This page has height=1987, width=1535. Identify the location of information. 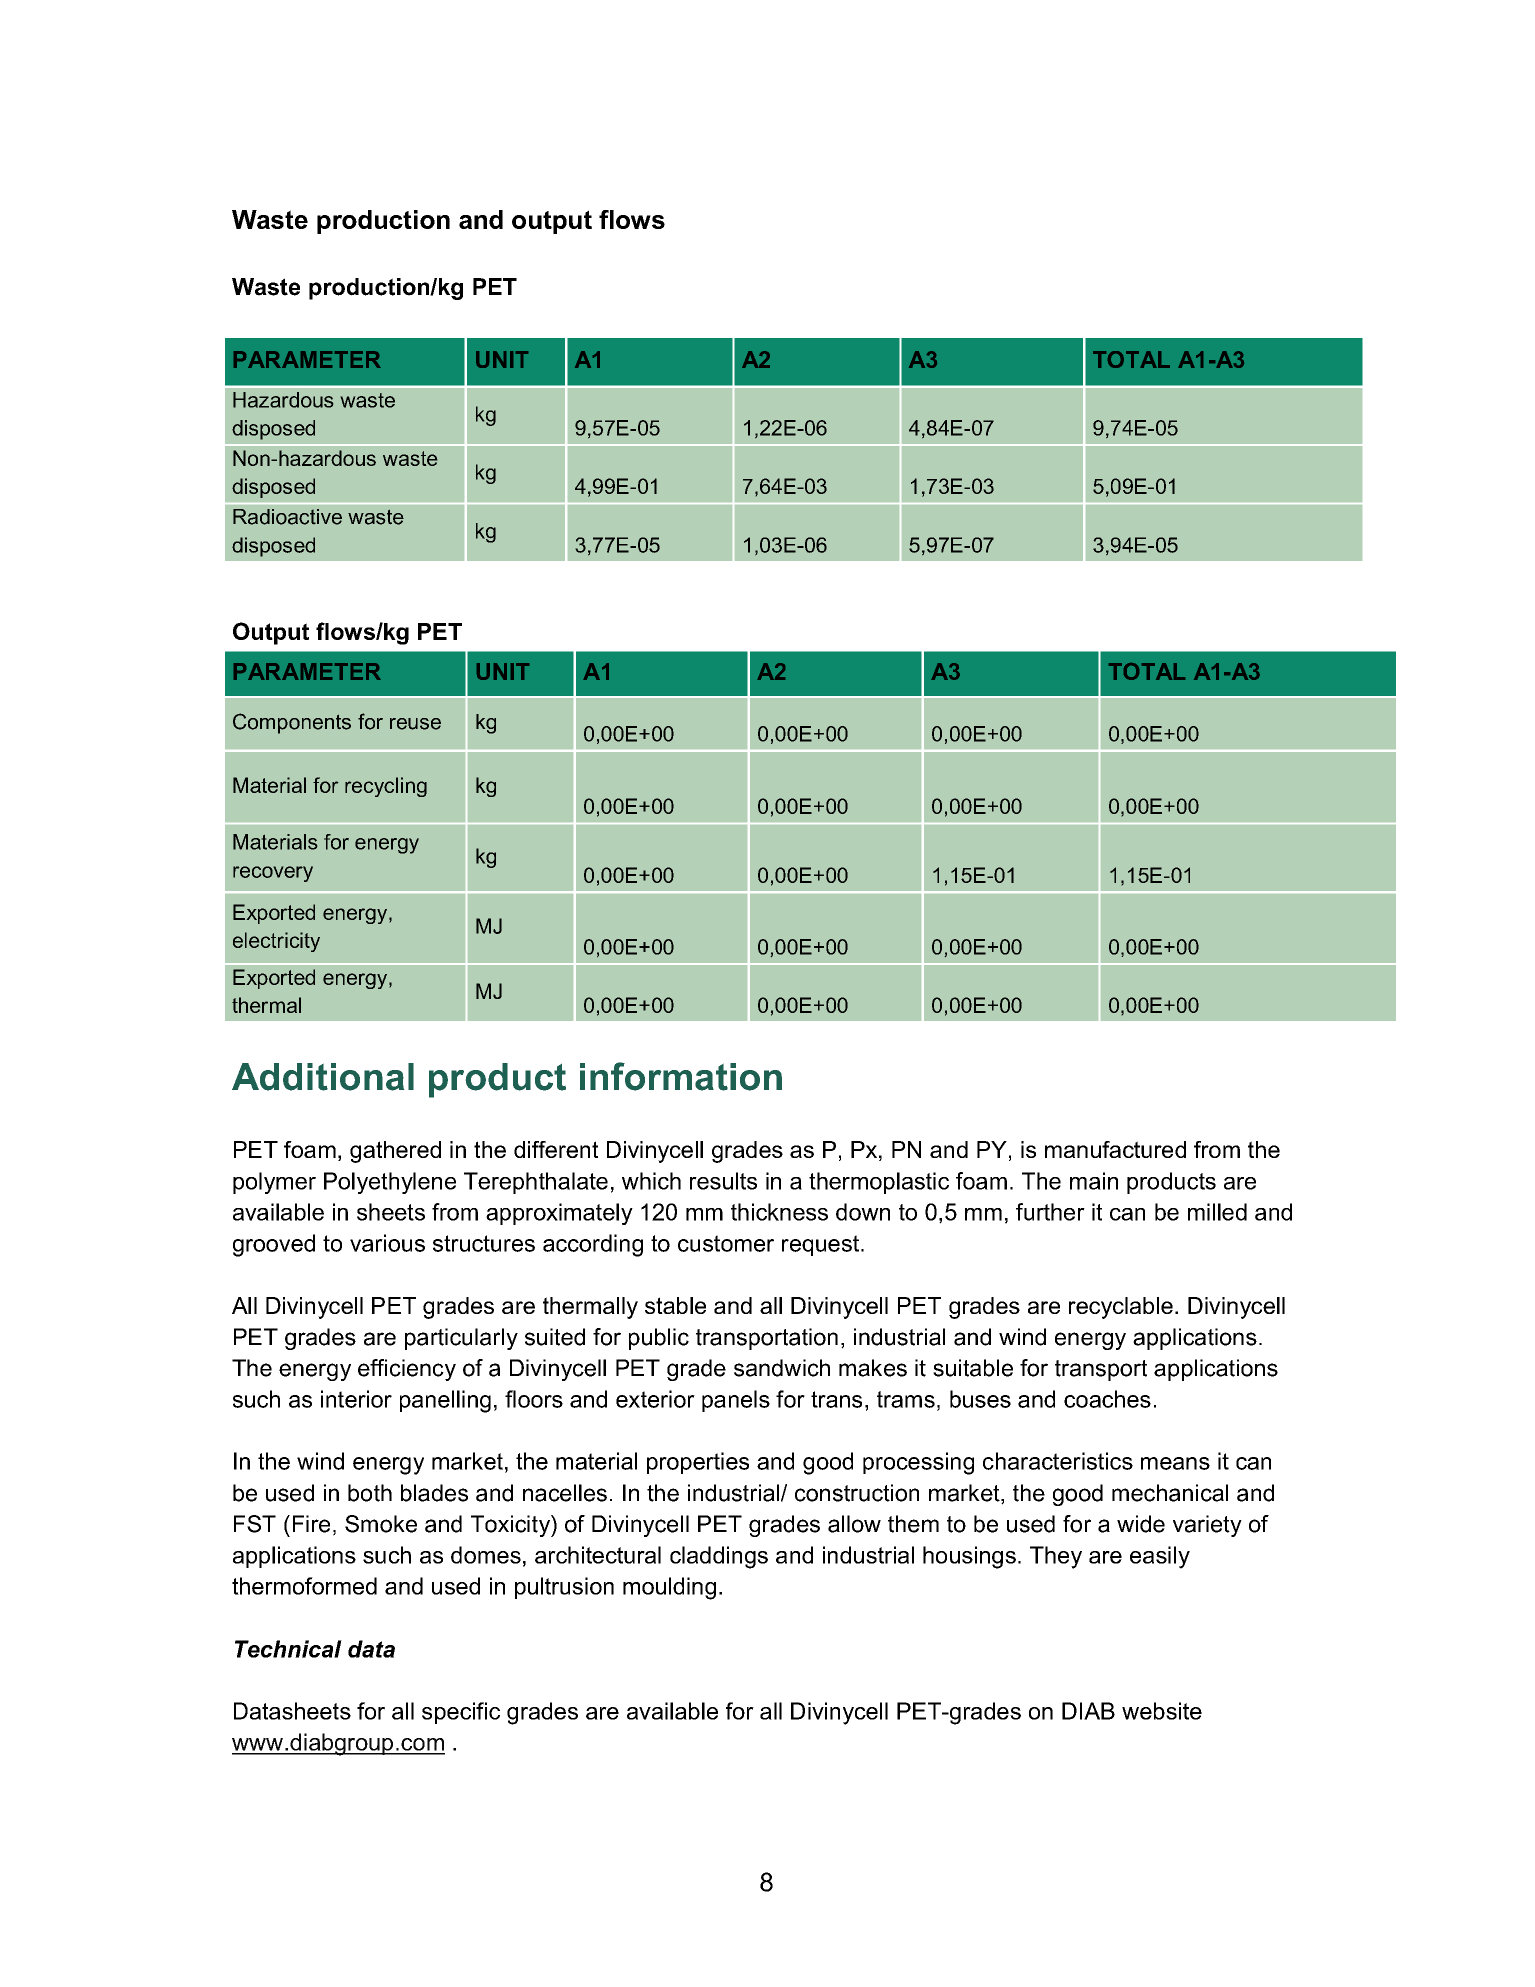
(681, 1076).
